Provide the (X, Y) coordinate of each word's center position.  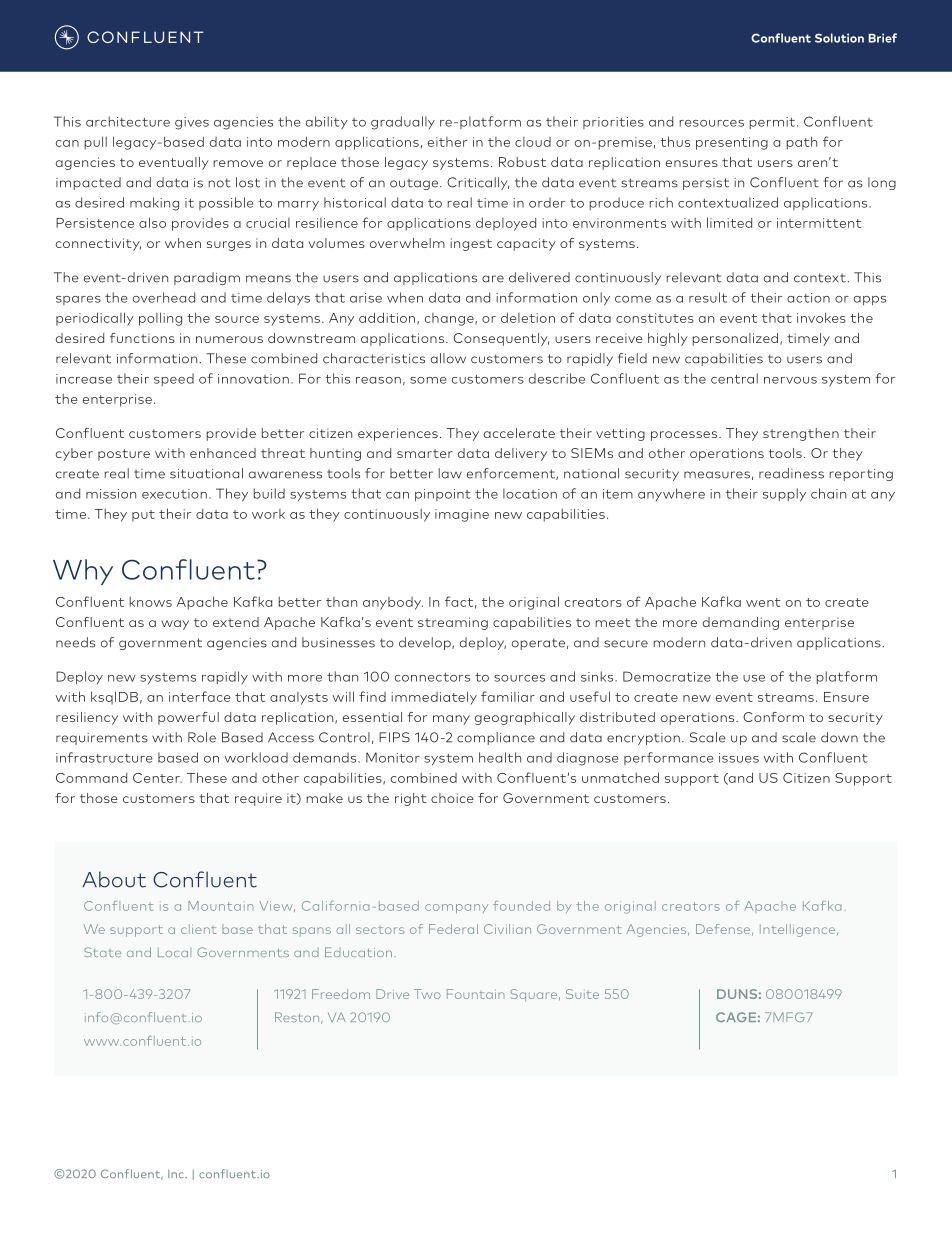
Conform (773, 717)
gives (192, 123)
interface (200, 696)
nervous (790, 380)
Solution (839, 38)
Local (174, 952)
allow (448, 358)
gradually (403, 123)
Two (427, 994)
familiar (508, 696)
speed (174, 379)
